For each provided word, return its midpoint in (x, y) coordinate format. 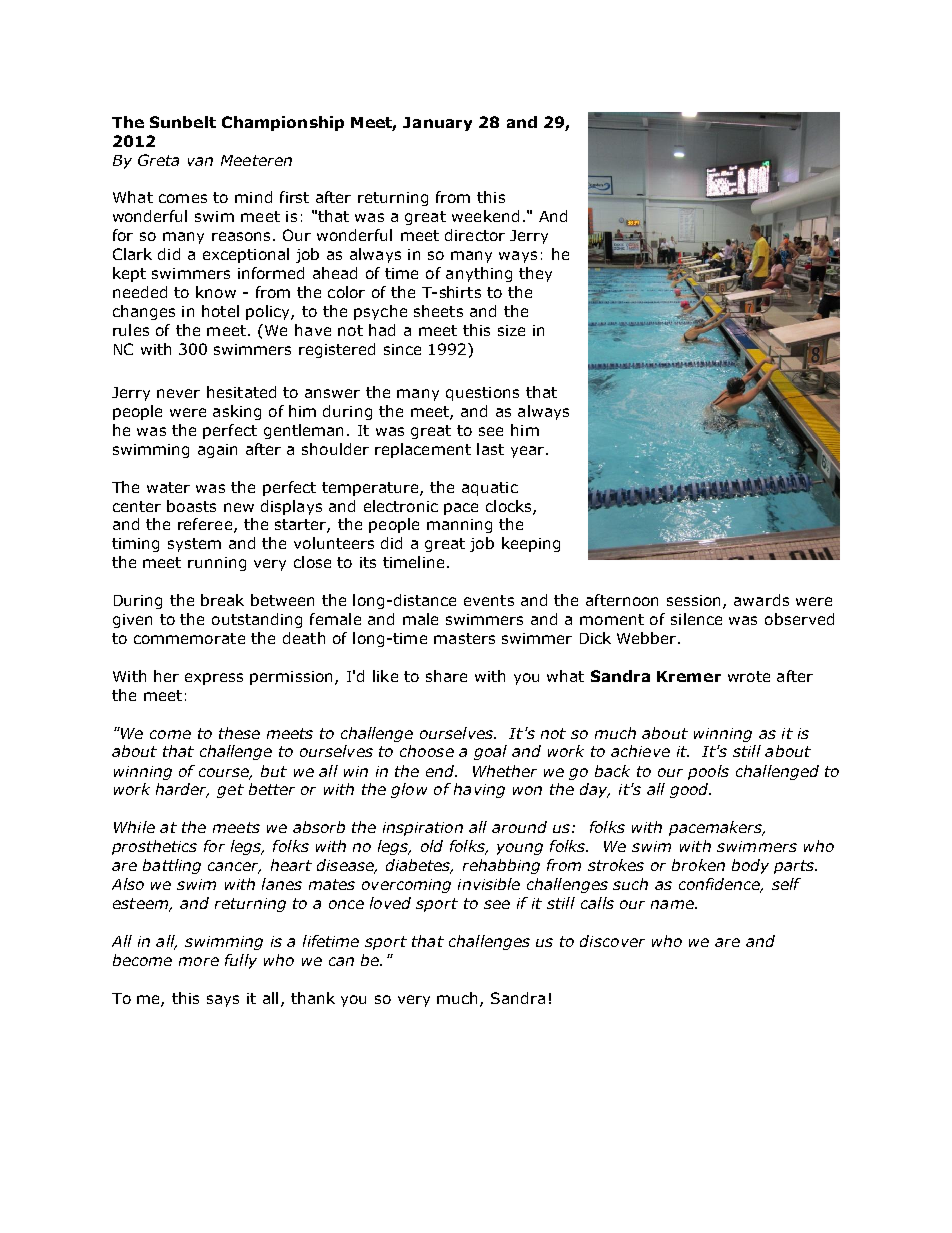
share (446, 676)
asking (237, 412)
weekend (485, 216)
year (529, 452)
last (490, 449)
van (200, 161)
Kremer (689, 676)
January (437, 124)
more (199, 961)
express (214, 679)
